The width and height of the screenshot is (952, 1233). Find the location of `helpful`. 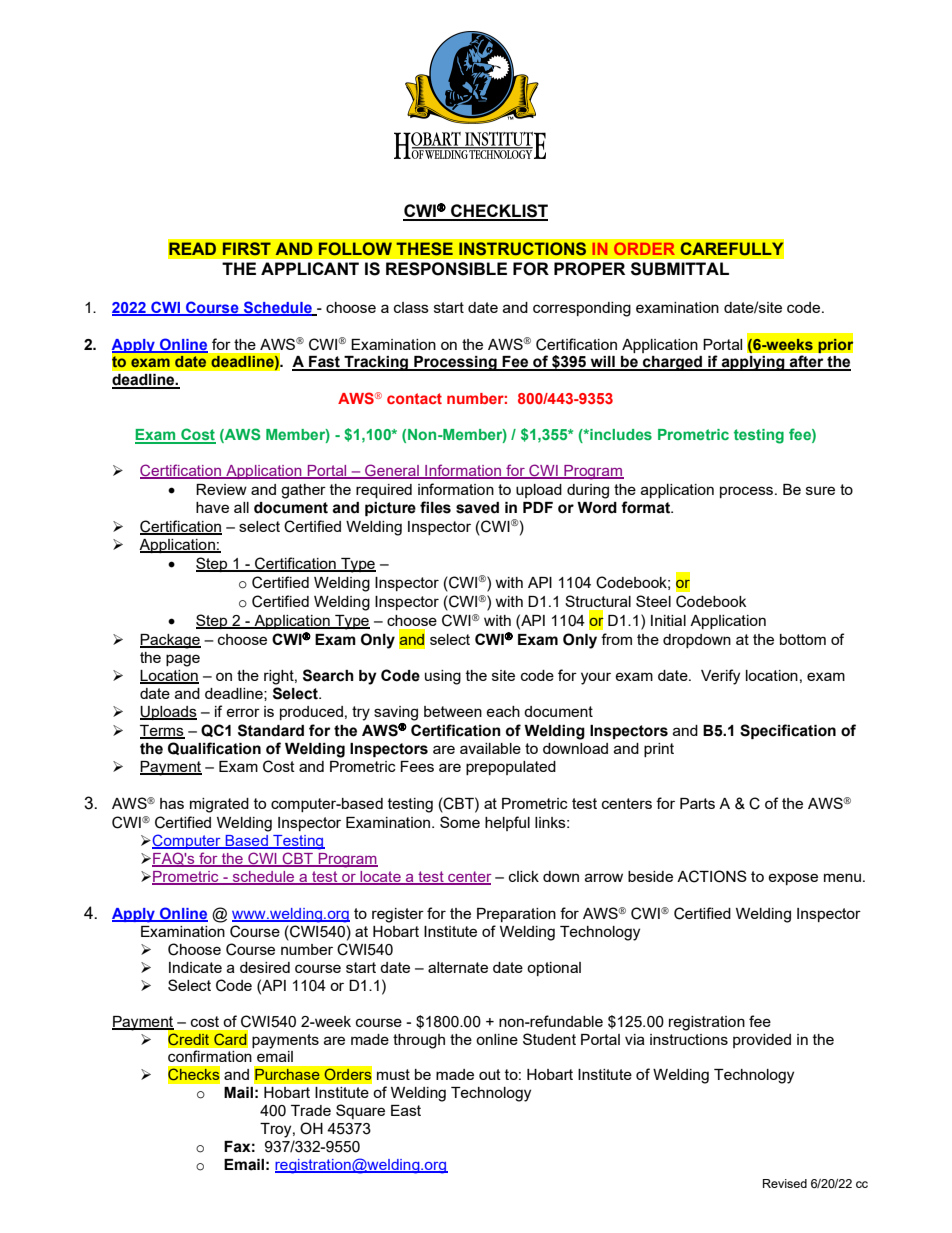

helpful is located at coordinates (507, 823).
